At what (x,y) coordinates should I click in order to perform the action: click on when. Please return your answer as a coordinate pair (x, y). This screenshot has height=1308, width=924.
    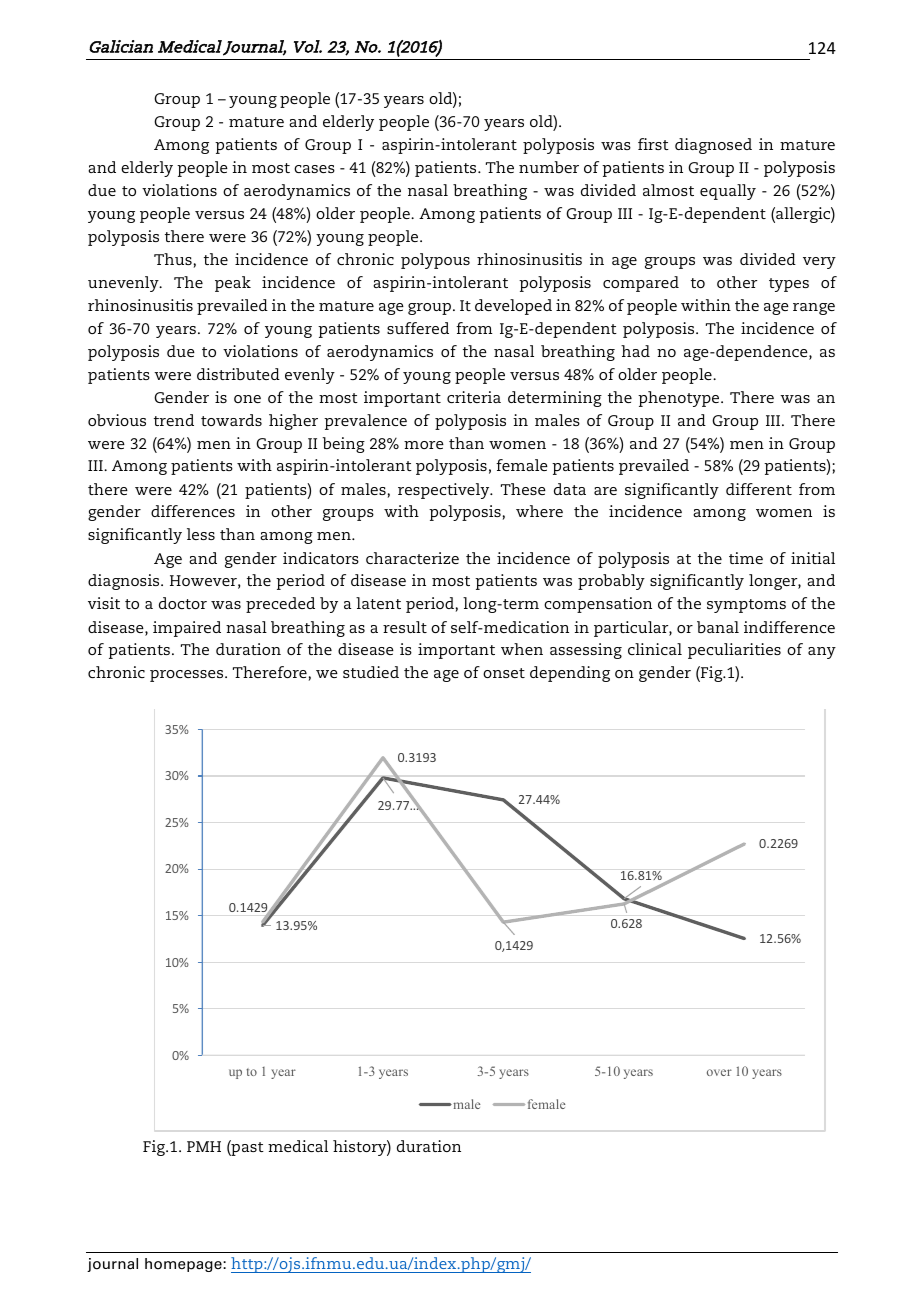
    Looking at the image, I should click on (522, 649).
